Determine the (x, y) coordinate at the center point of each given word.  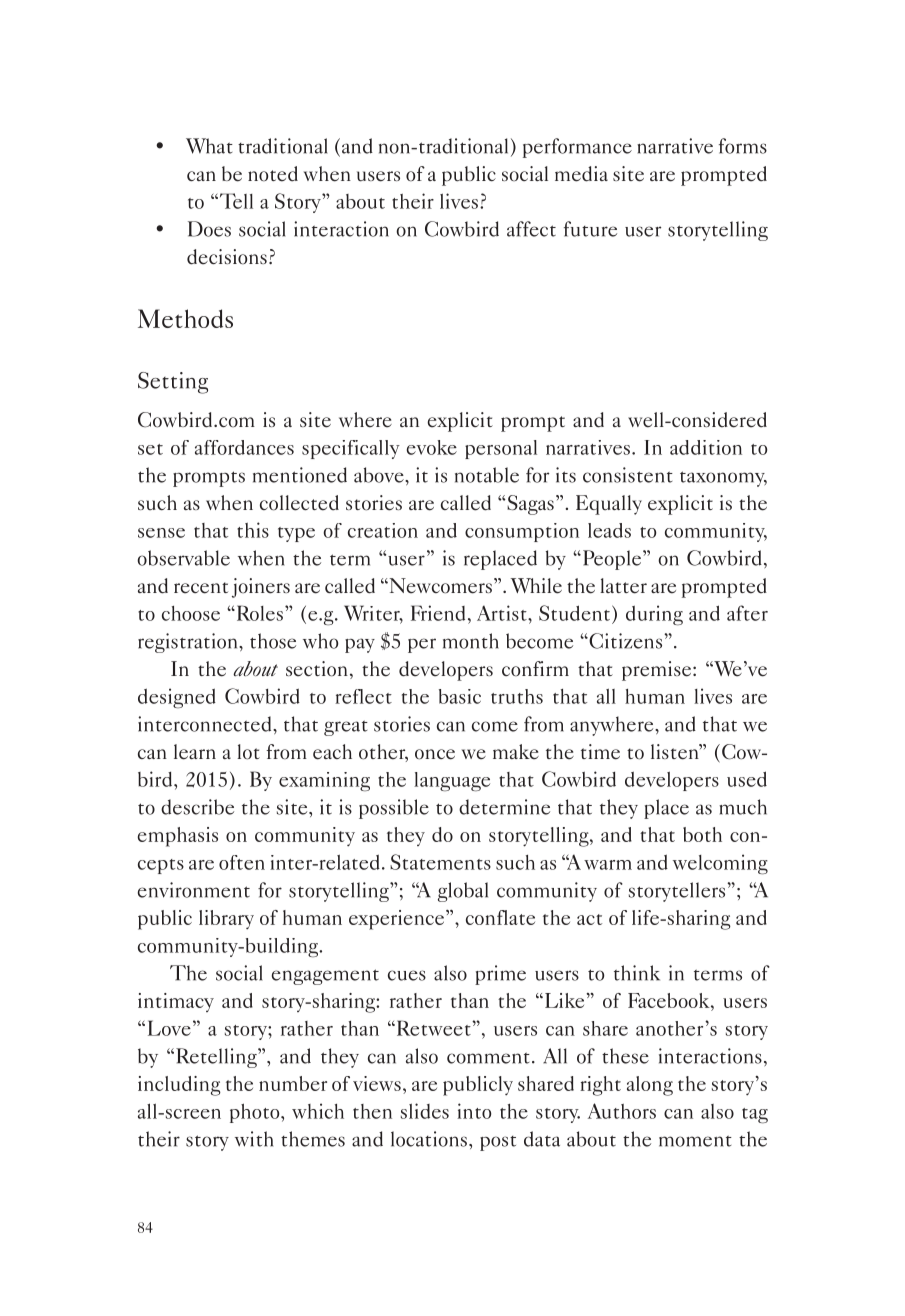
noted (273, 174)
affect (531, 229)
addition (706, 447)
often (242, 862)
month (471, 641)
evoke (432, 447)
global (463, 892)
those (273, 641)
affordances (244, 447)
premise (656, 671)
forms (743, 146)
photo (256, 1113)
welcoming (720, 864)
